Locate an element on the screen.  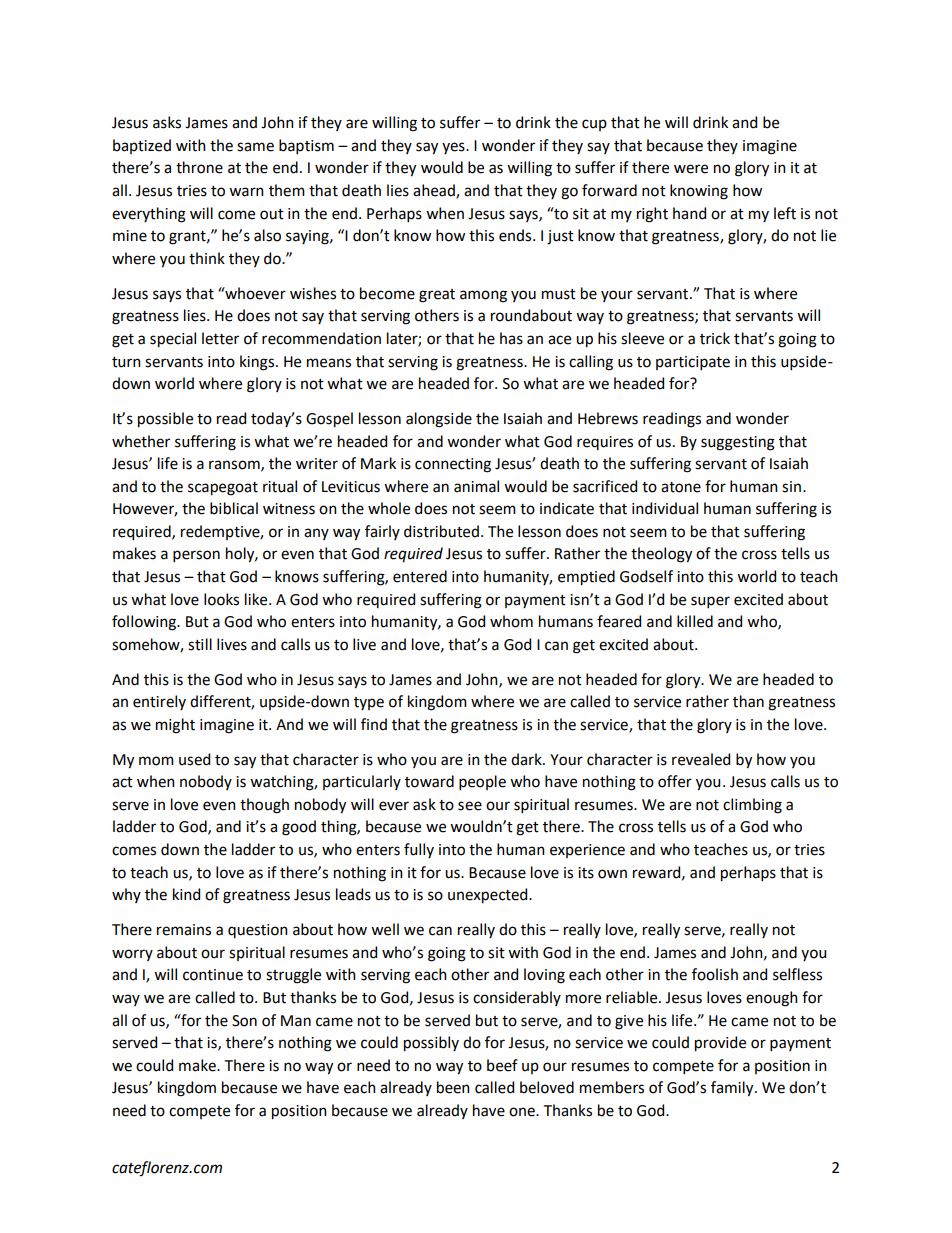
climbing is located at coordinates (752, 806).
